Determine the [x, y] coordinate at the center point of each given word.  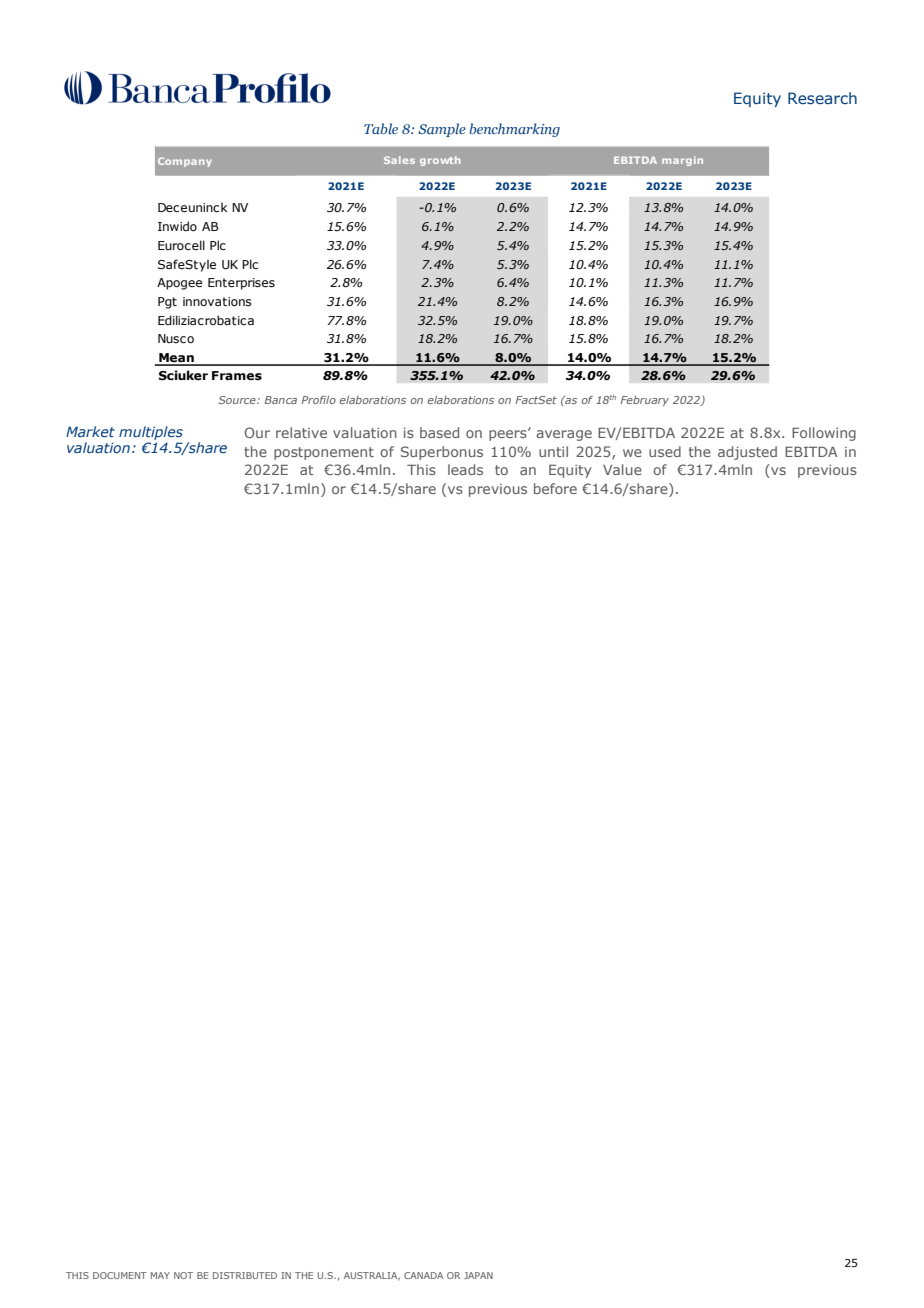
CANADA [423, 1275]
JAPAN [478, 1275]
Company [185, 162]
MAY [160, 1275]
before [555, 488]
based [439, 432]
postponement [324, 453]
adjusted [747, 453]
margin [682, 161]
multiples [151, 433]
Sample [442, 130]
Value [622, 469]
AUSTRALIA [372, 1276]
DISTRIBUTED [245, 1275]
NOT [183, 1275]
